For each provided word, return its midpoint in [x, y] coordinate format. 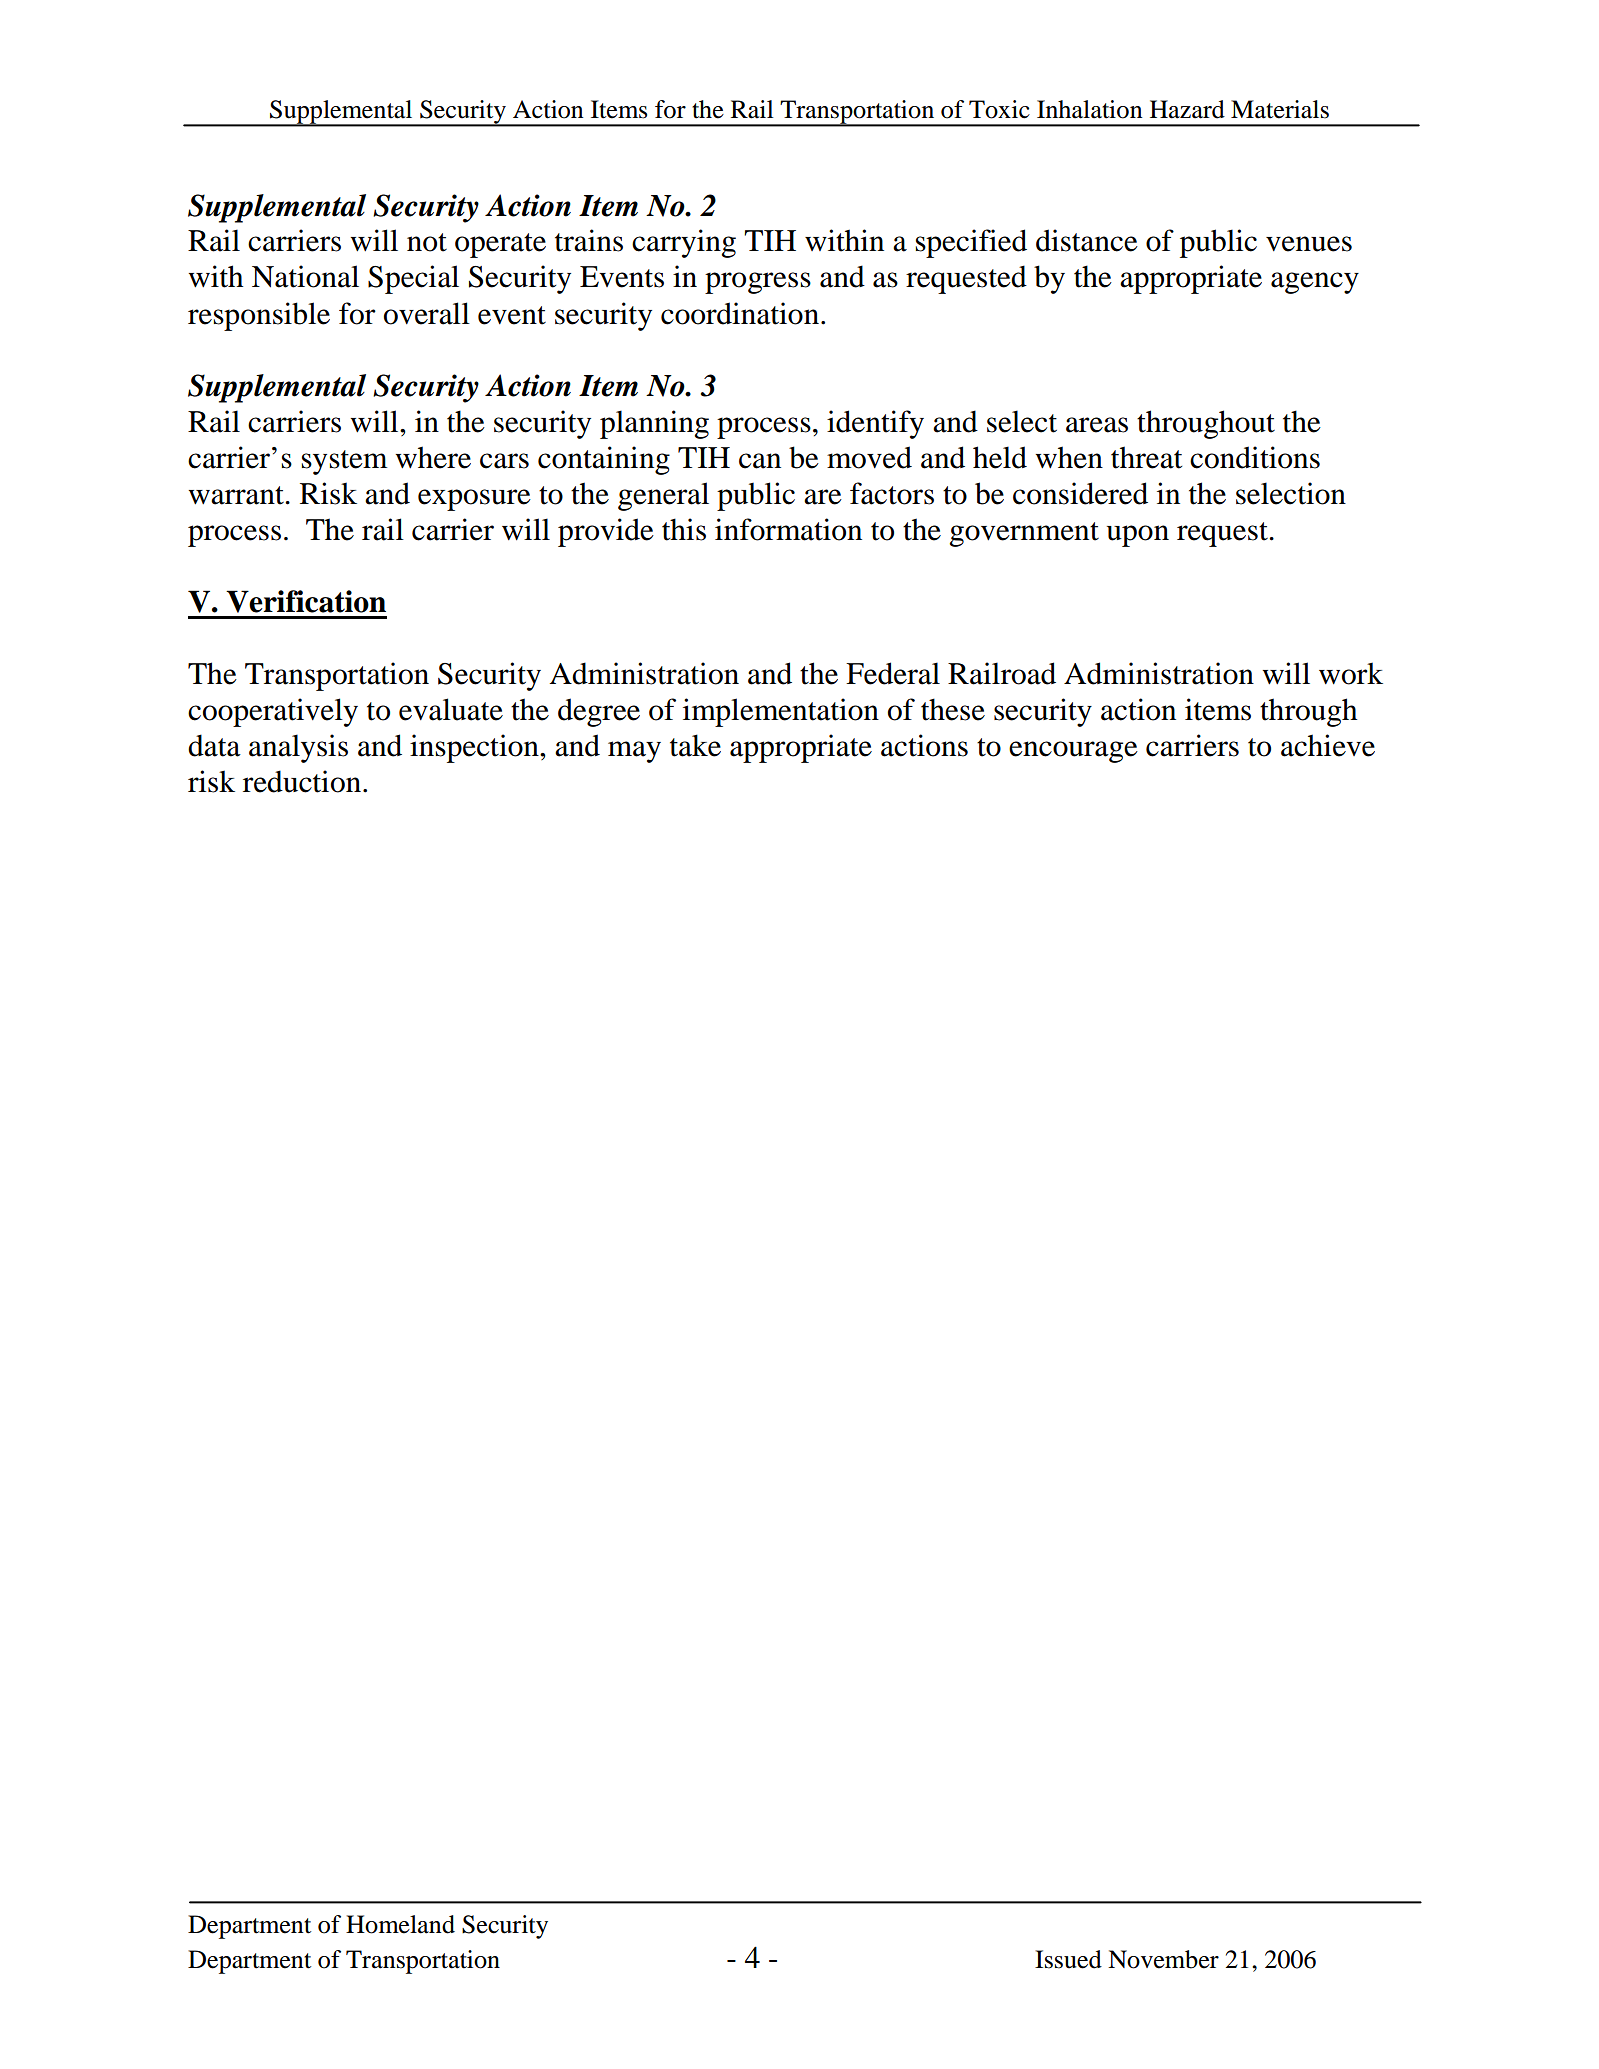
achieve [1328, 745]
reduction [302, 781]
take [695, 745]
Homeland [400, 1924]
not [427, 242]
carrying [684, 243]
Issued [1068, 1959]
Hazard [1187, 109]
